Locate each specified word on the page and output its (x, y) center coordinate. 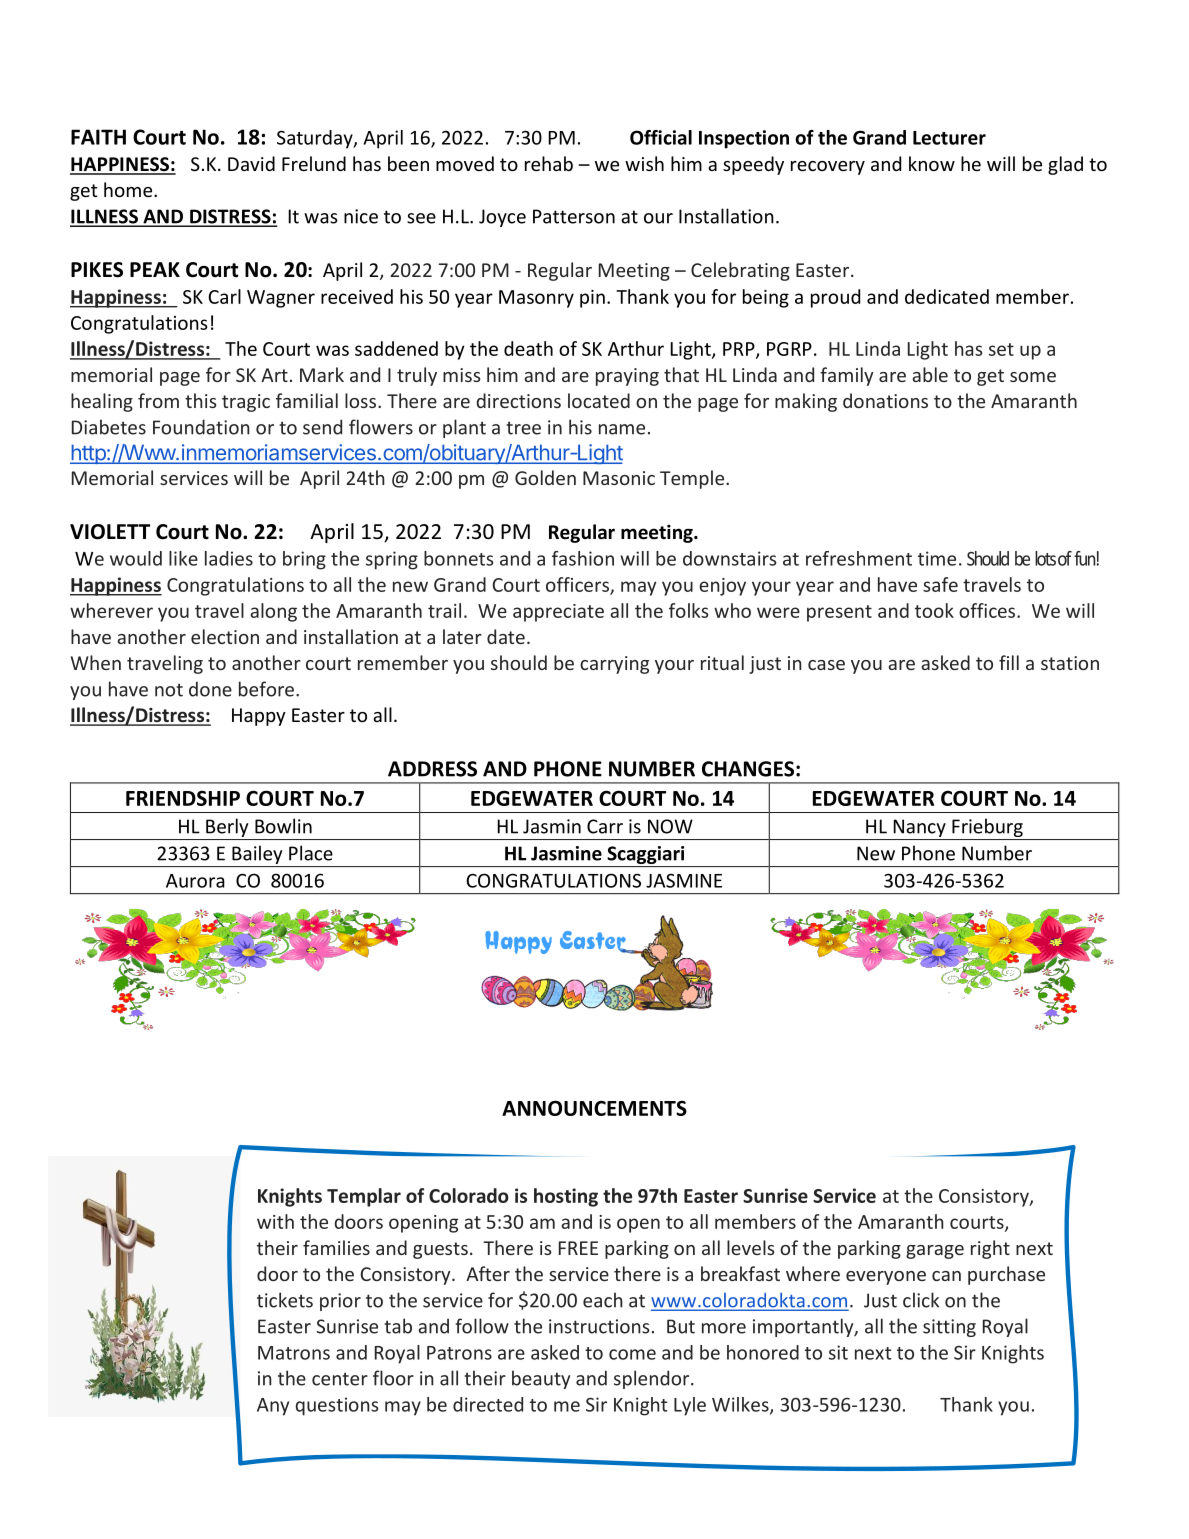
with (275, 1221)
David (251, 163)
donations (885, 400)
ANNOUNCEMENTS (594, 1108)
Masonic (619, 478)
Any (273, 1407)
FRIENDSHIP (183, 798)
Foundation (201, 427)
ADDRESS (432, 769)
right (990, 1249)
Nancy (919, 829)
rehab (549, 163)
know (932, 163)
